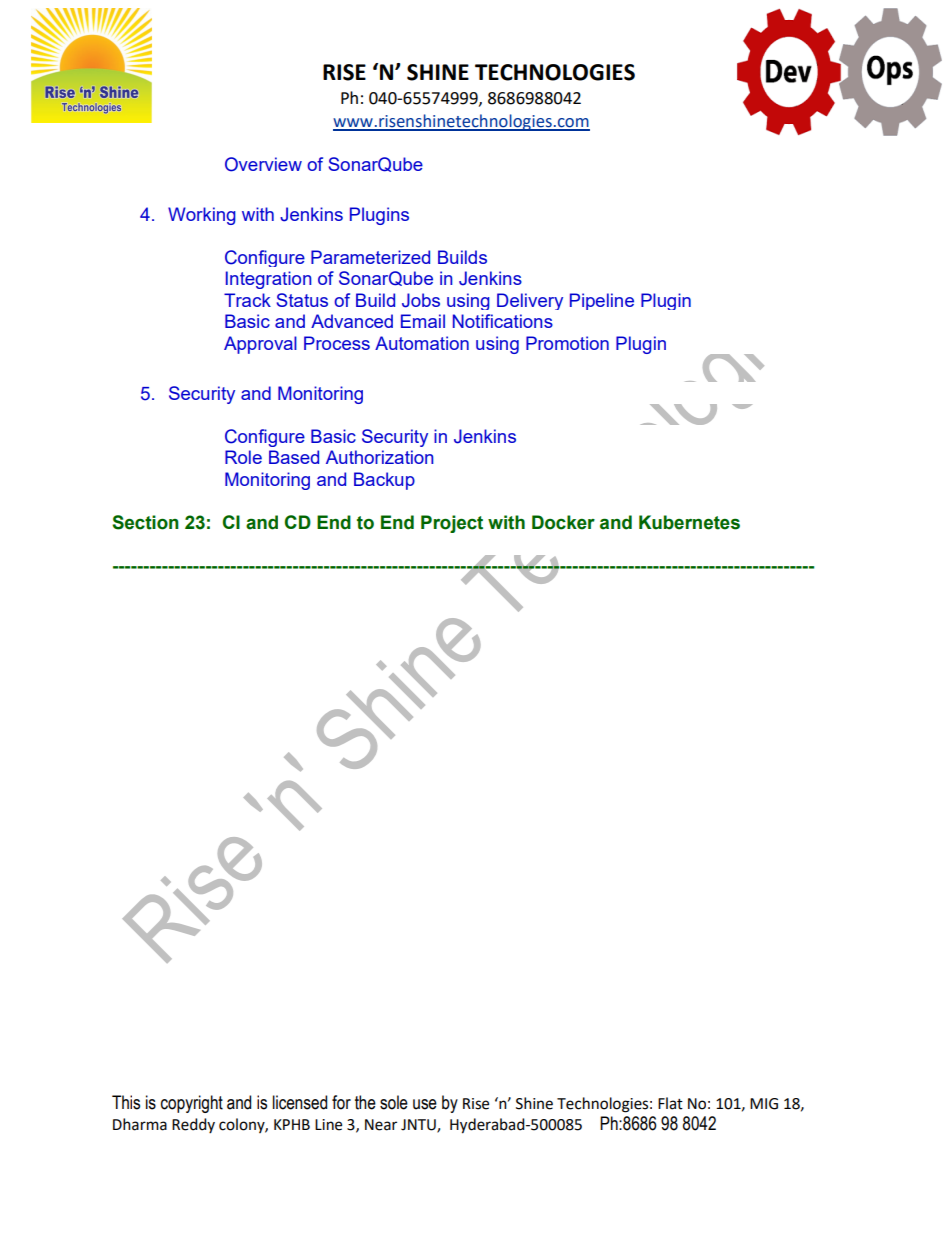 This screenshot has width=952, height=1233. What do you see at coordinates (192, 1104) in the screenshot?
I see `copyright` at bounding box center [192, 1104].
